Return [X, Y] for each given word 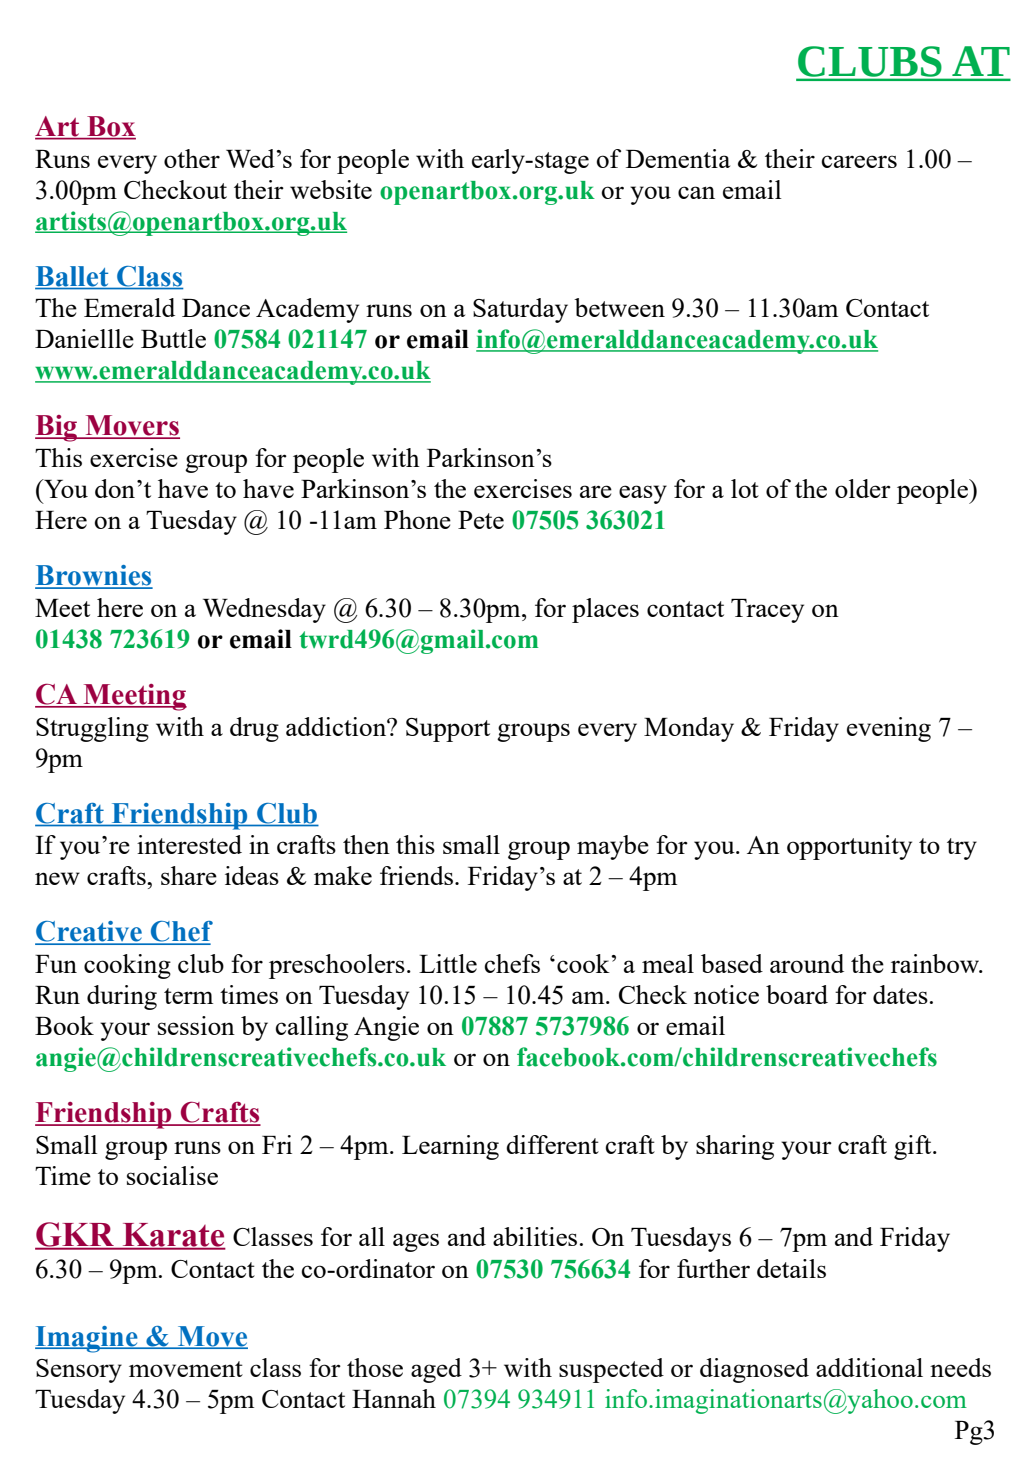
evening [889, 729]
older [863, 488]
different [552, 1144]
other [192, 158]
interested [189, 844]
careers [859, 161]
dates [900, 994]
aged [436, 1370]
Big [57, 428]
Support [448, 730]
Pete [481, 520]
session [196, 1025]
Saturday [520, 310]
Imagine [87, 1339]
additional [869, 1367]
